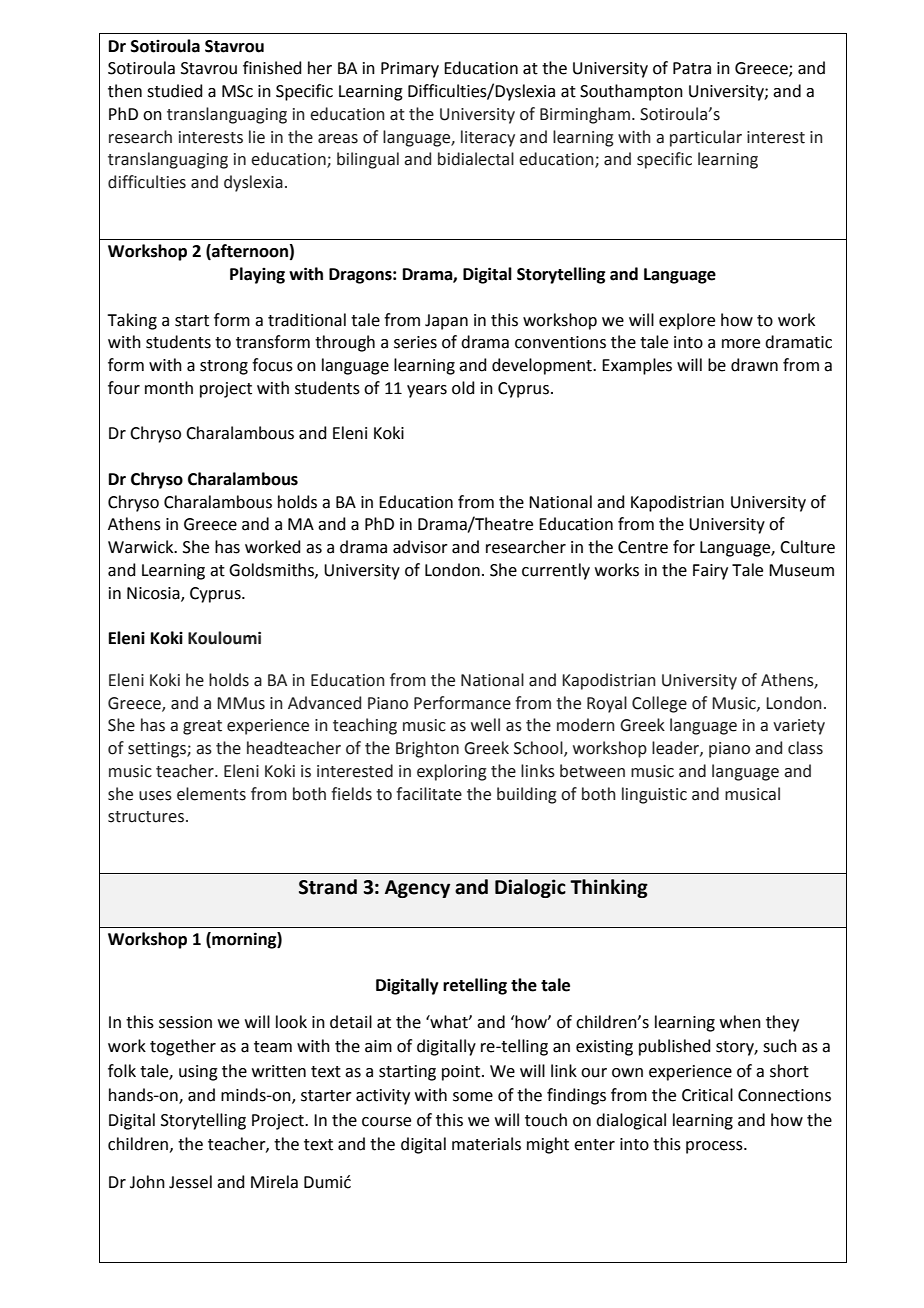  What do you see at coordinates (706, 138) in the page?
I see `particular` at bounding box center [706, 138].
